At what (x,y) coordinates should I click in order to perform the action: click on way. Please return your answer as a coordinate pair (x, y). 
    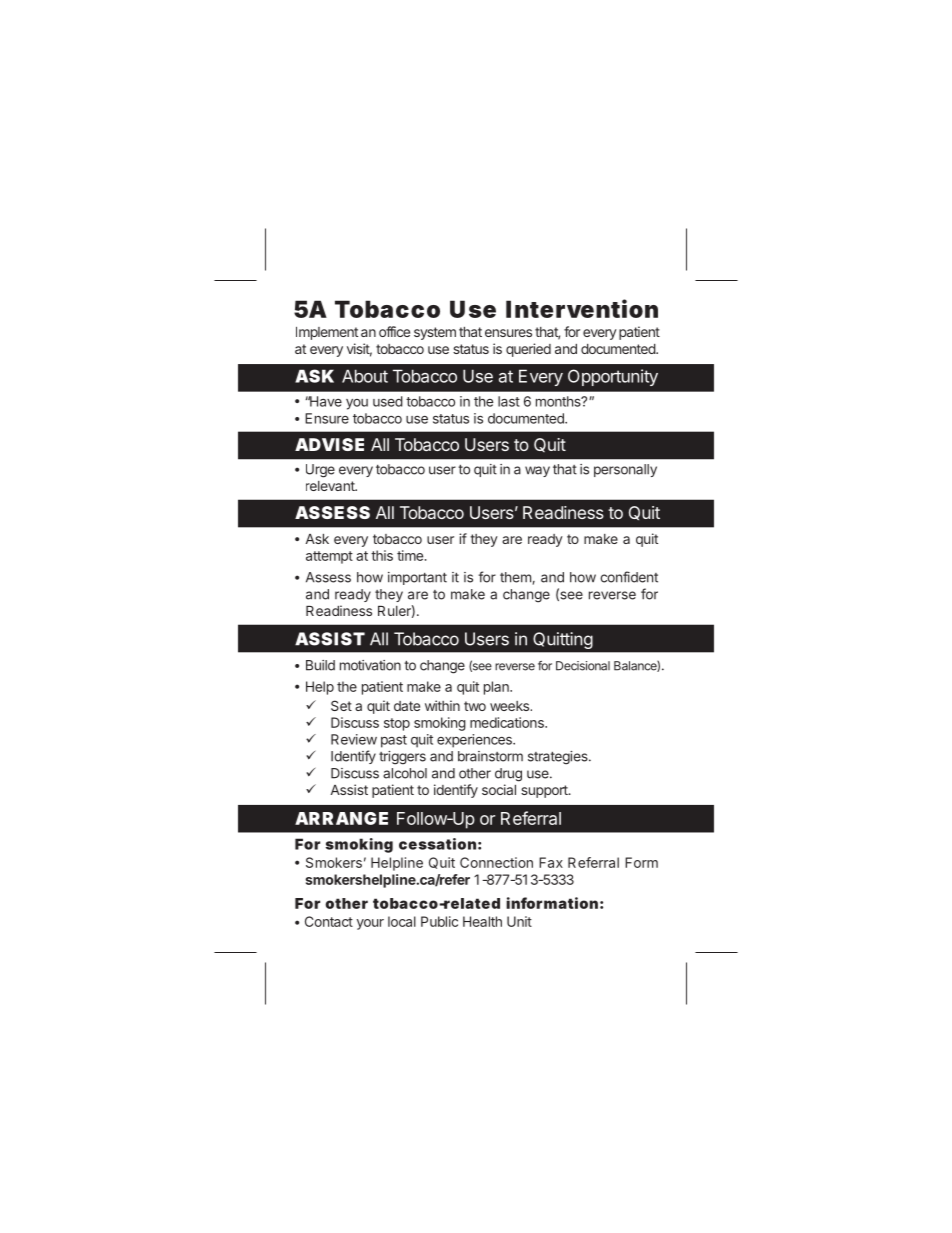
    Looking at the image, I should click on (537, 471).
